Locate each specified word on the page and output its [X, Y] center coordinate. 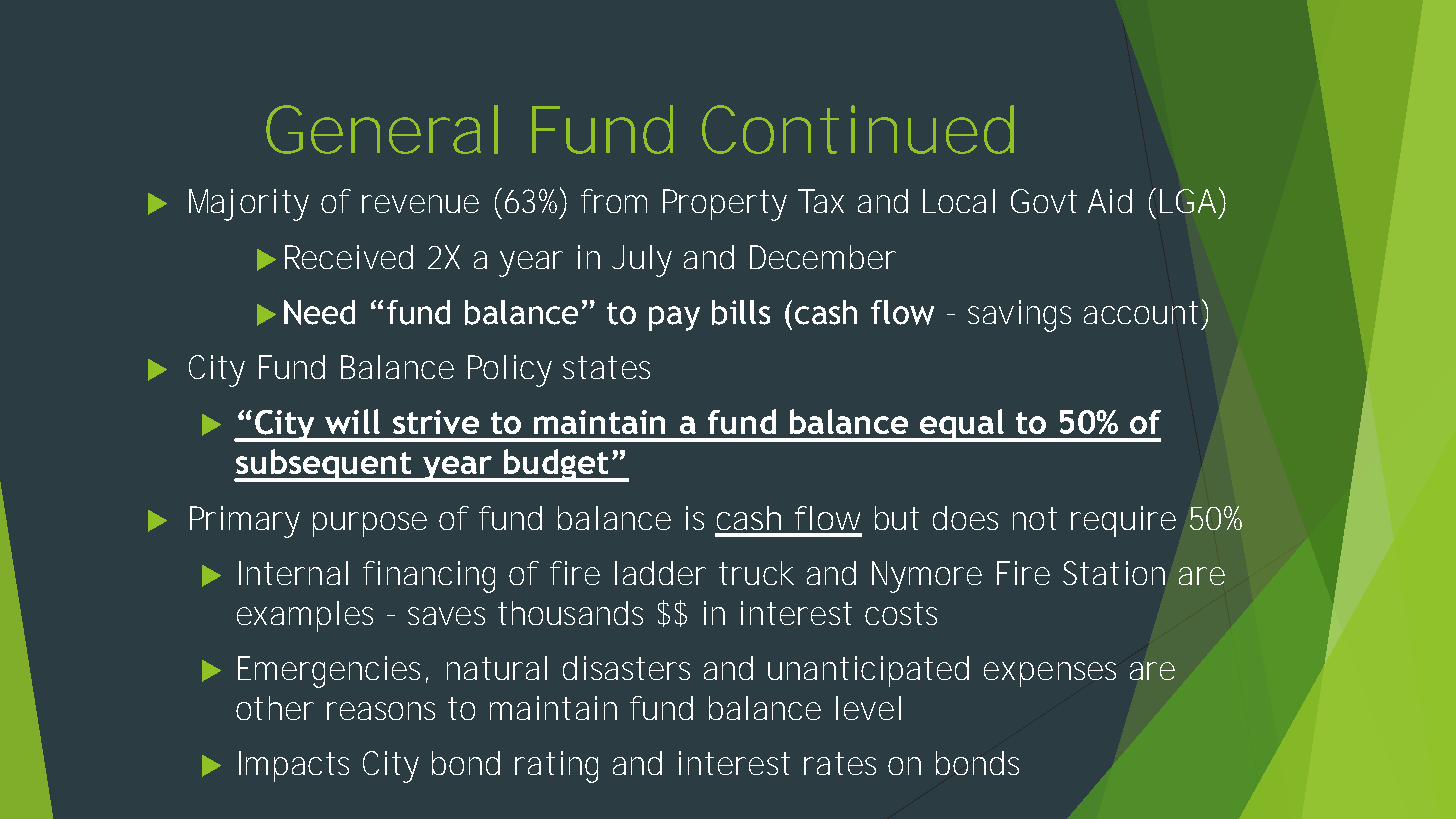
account [1144, 313]
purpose [370, 524]
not [1035, 518]
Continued [858, 129]
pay [674, 318]
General [382, 129]
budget [556, 465]
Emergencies [333, 672]
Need [319, 312]
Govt [1044, 201]
